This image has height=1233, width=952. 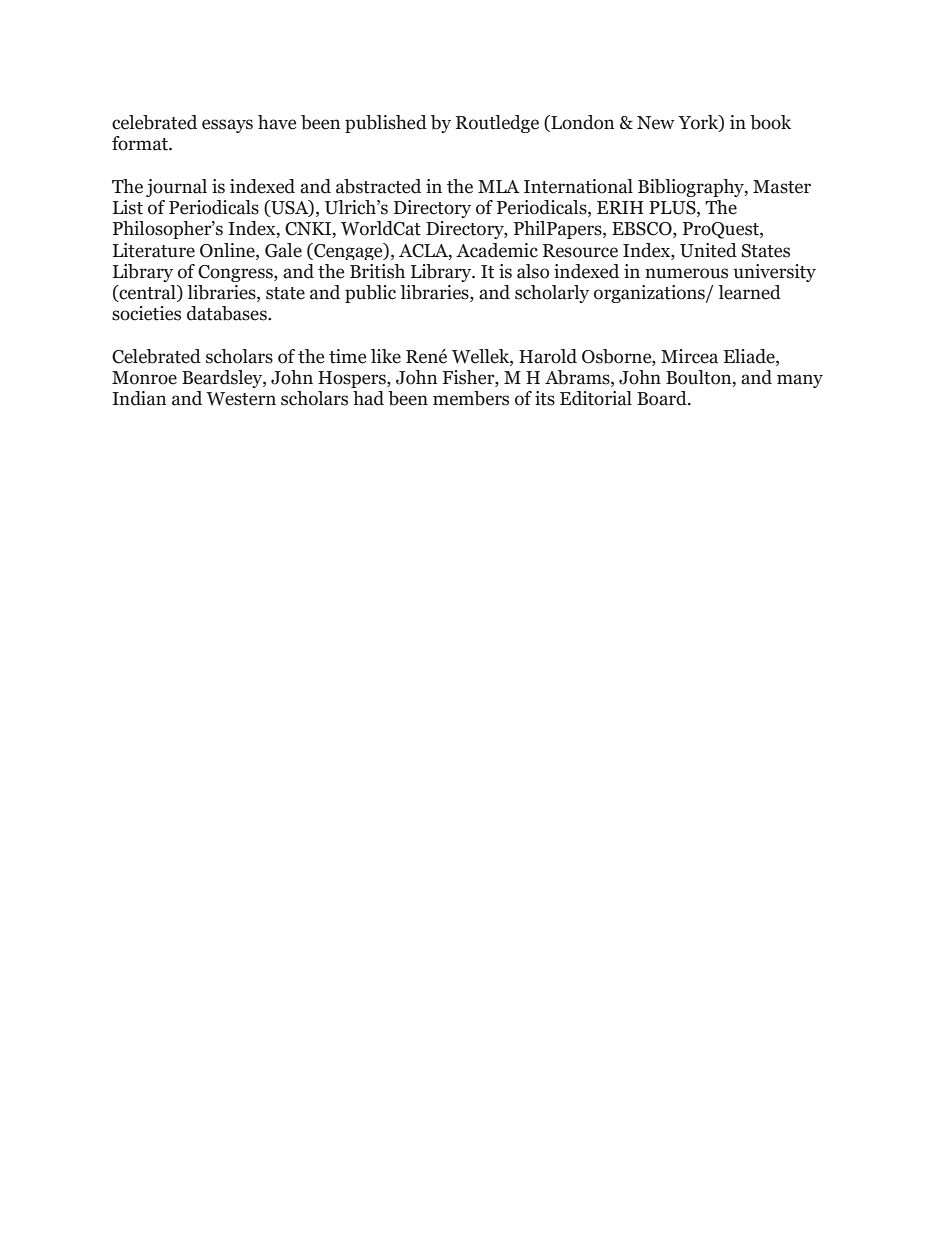 I want to click on Western, so click(x=241, y=399).
